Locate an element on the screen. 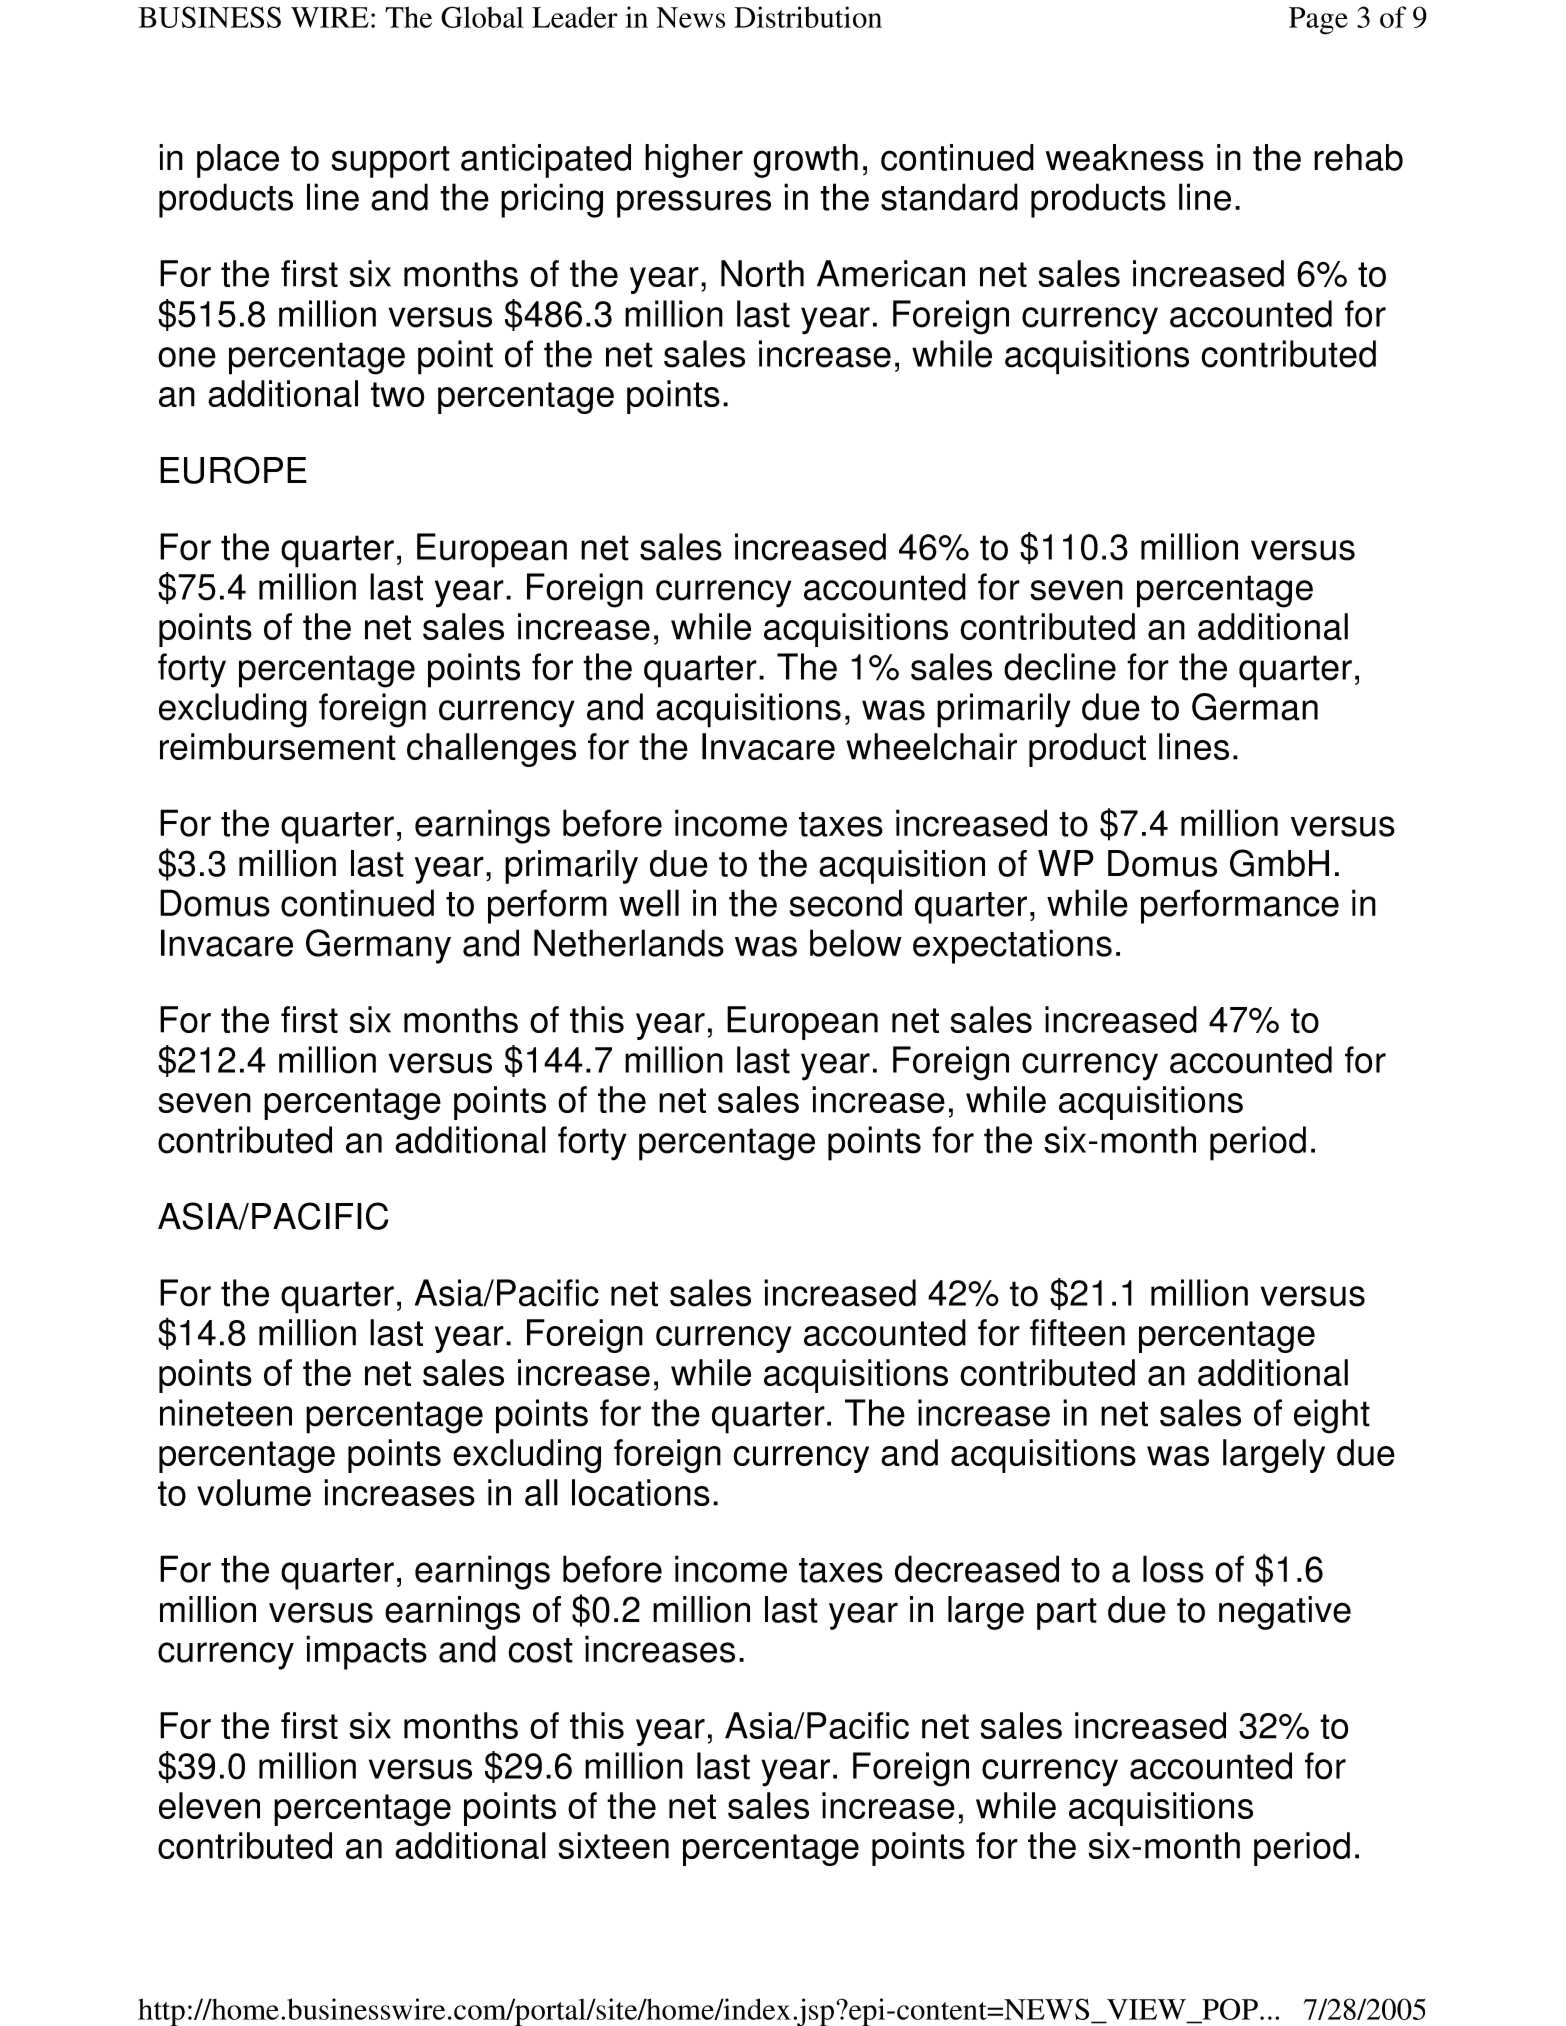 The width and height of the screenshot is (1566, 2026). wheelchair is located at coordinates (931, 746).
